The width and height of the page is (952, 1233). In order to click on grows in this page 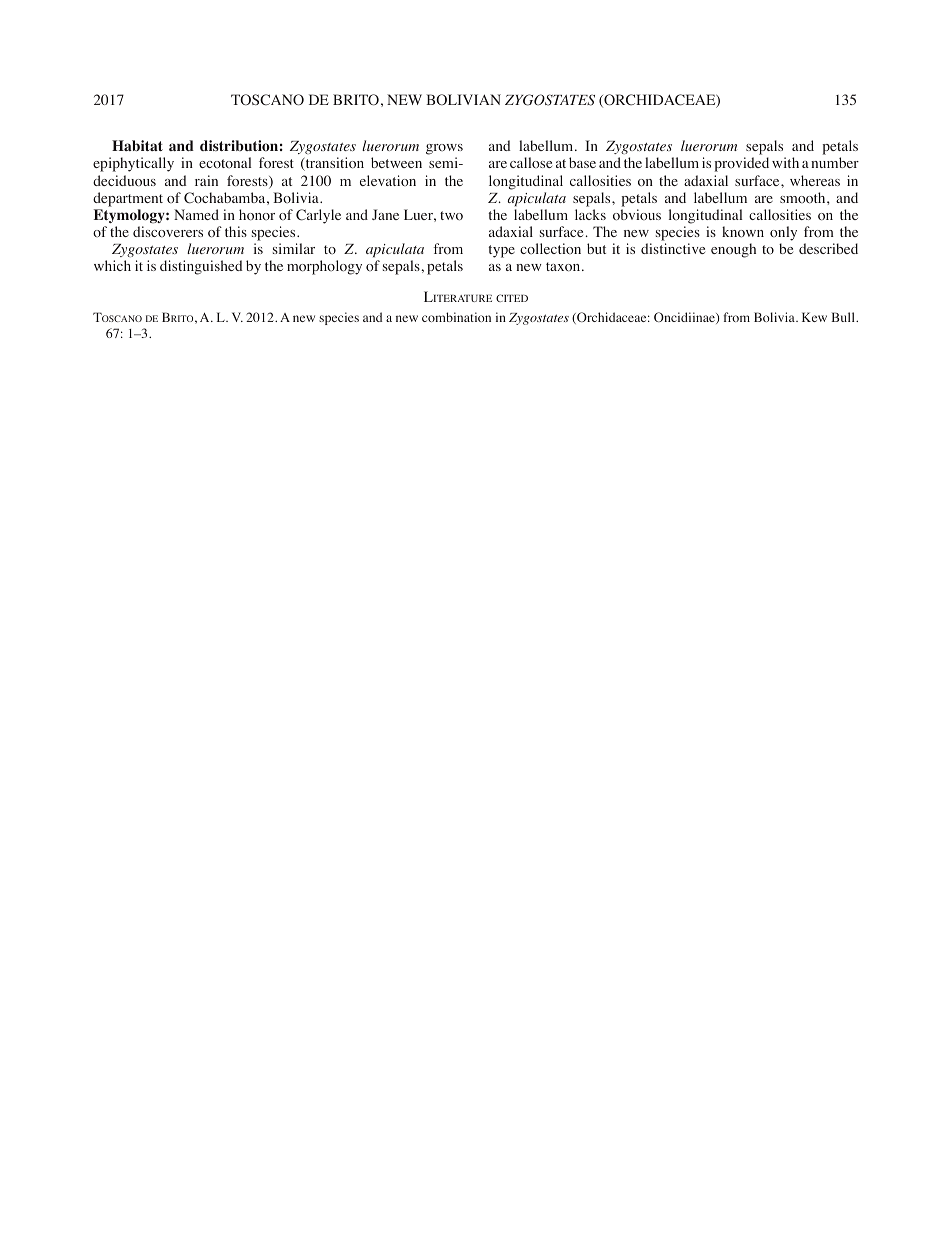, I will do `click(444, 151)`.
